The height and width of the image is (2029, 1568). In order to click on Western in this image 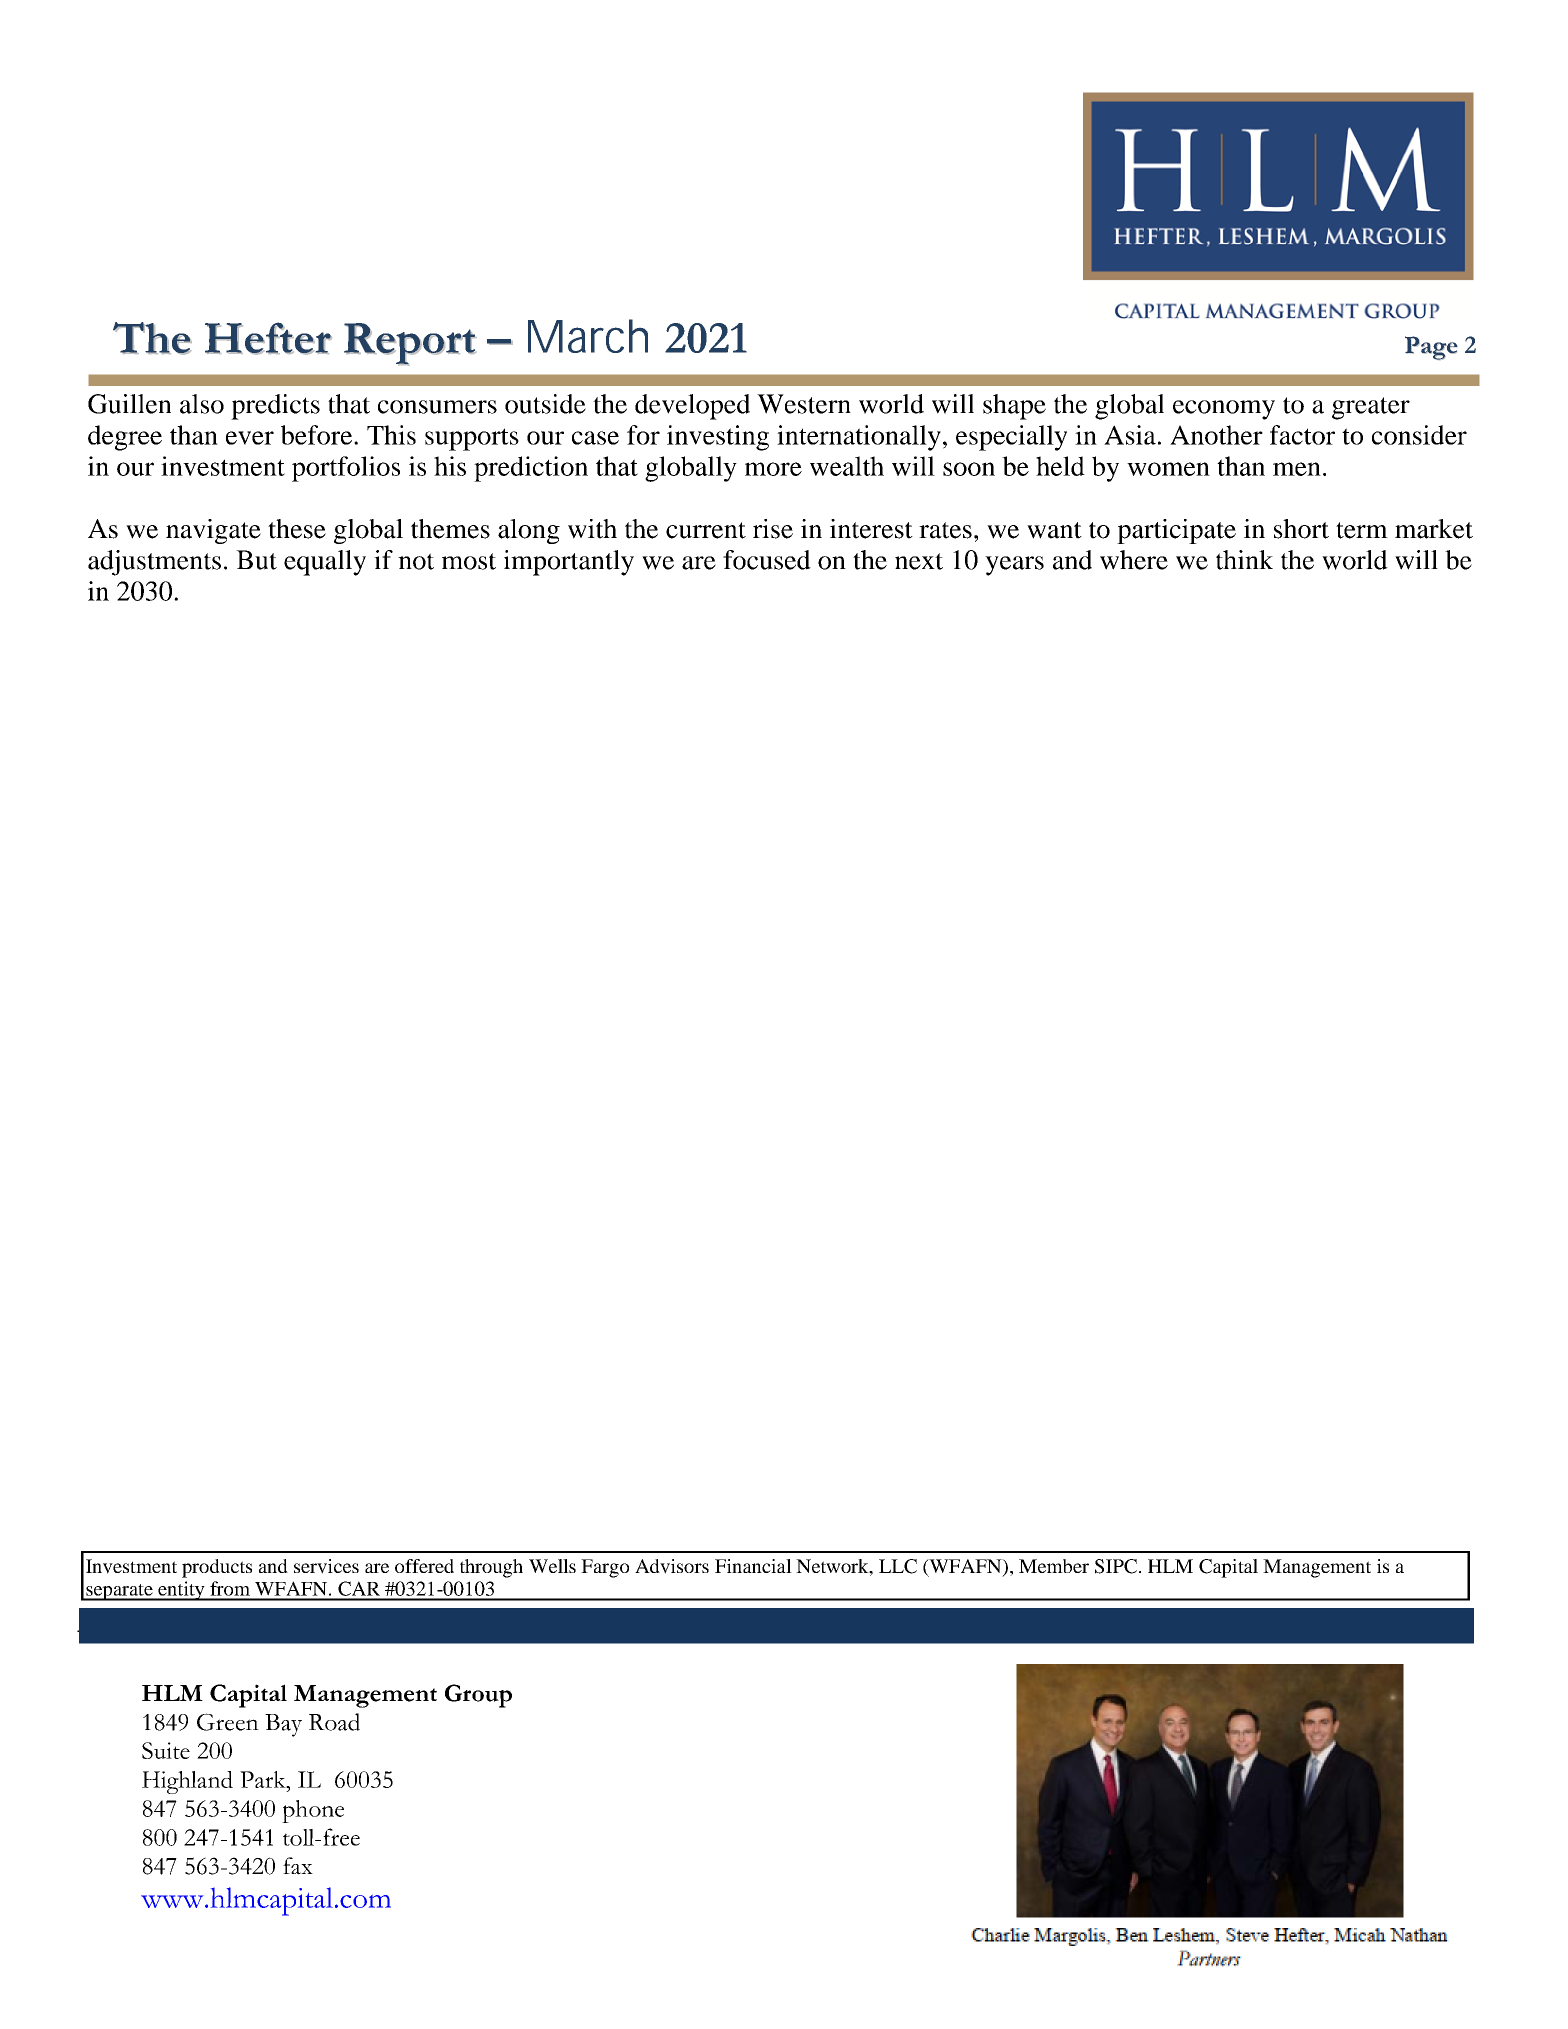, I will do `click(804, 404)`.
